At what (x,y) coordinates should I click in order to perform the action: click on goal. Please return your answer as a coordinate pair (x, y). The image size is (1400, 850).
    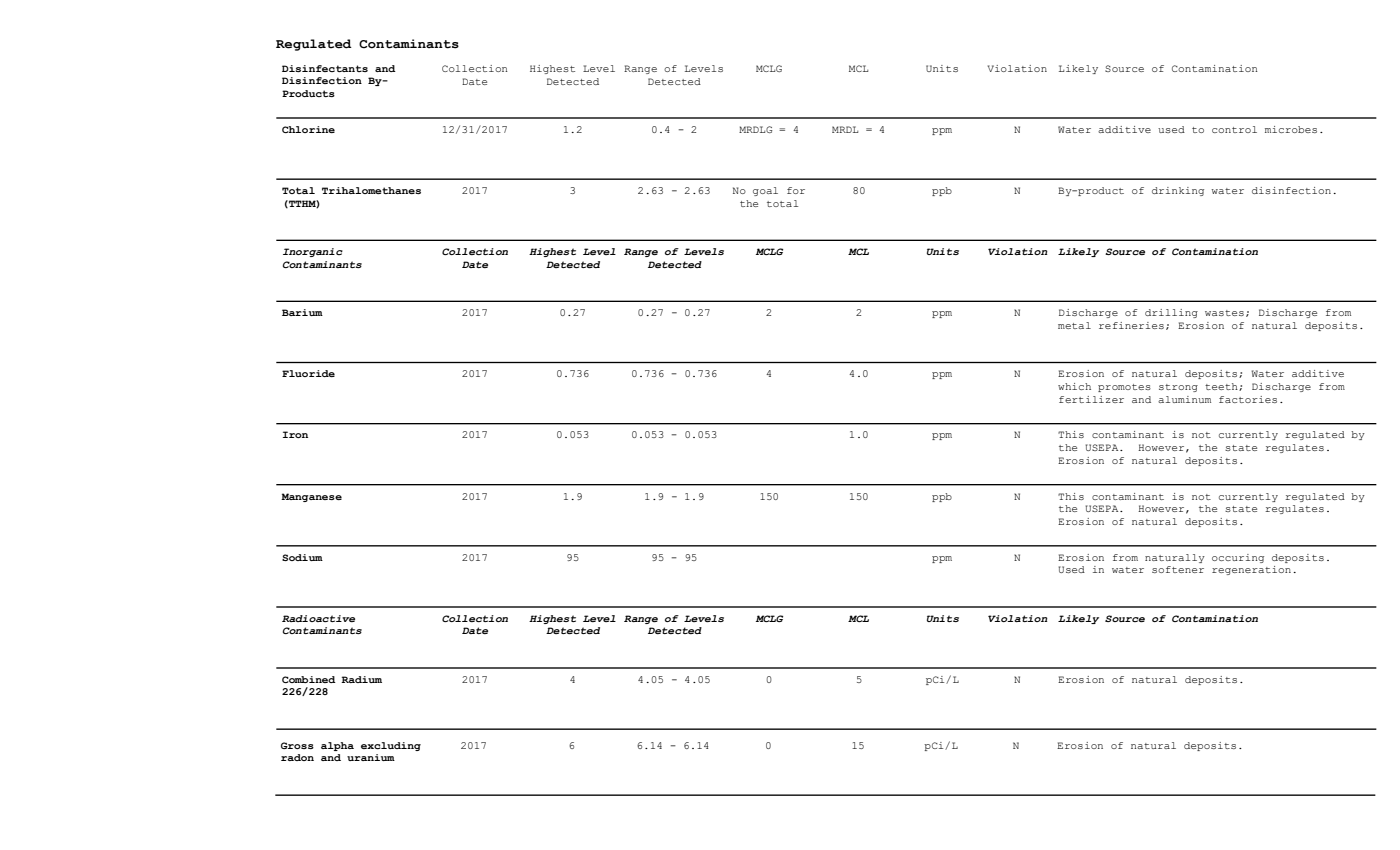
    Looking at the image, I should click on (765, 191).
